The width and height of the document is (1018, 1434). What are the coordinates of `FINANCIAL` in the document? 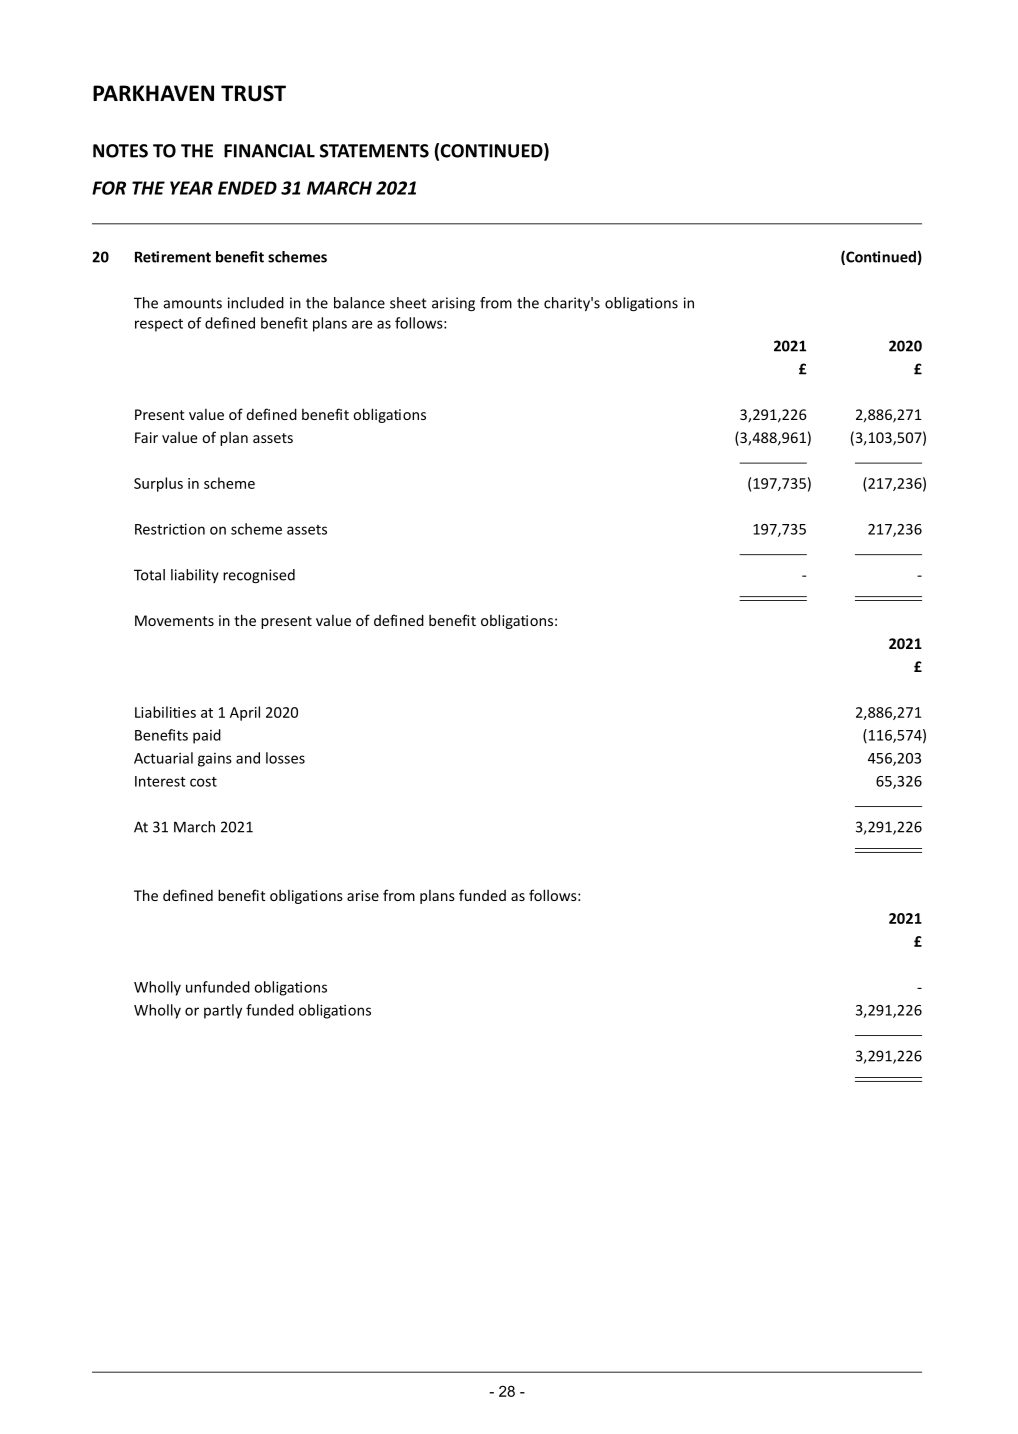 It's located at (269, 151).
